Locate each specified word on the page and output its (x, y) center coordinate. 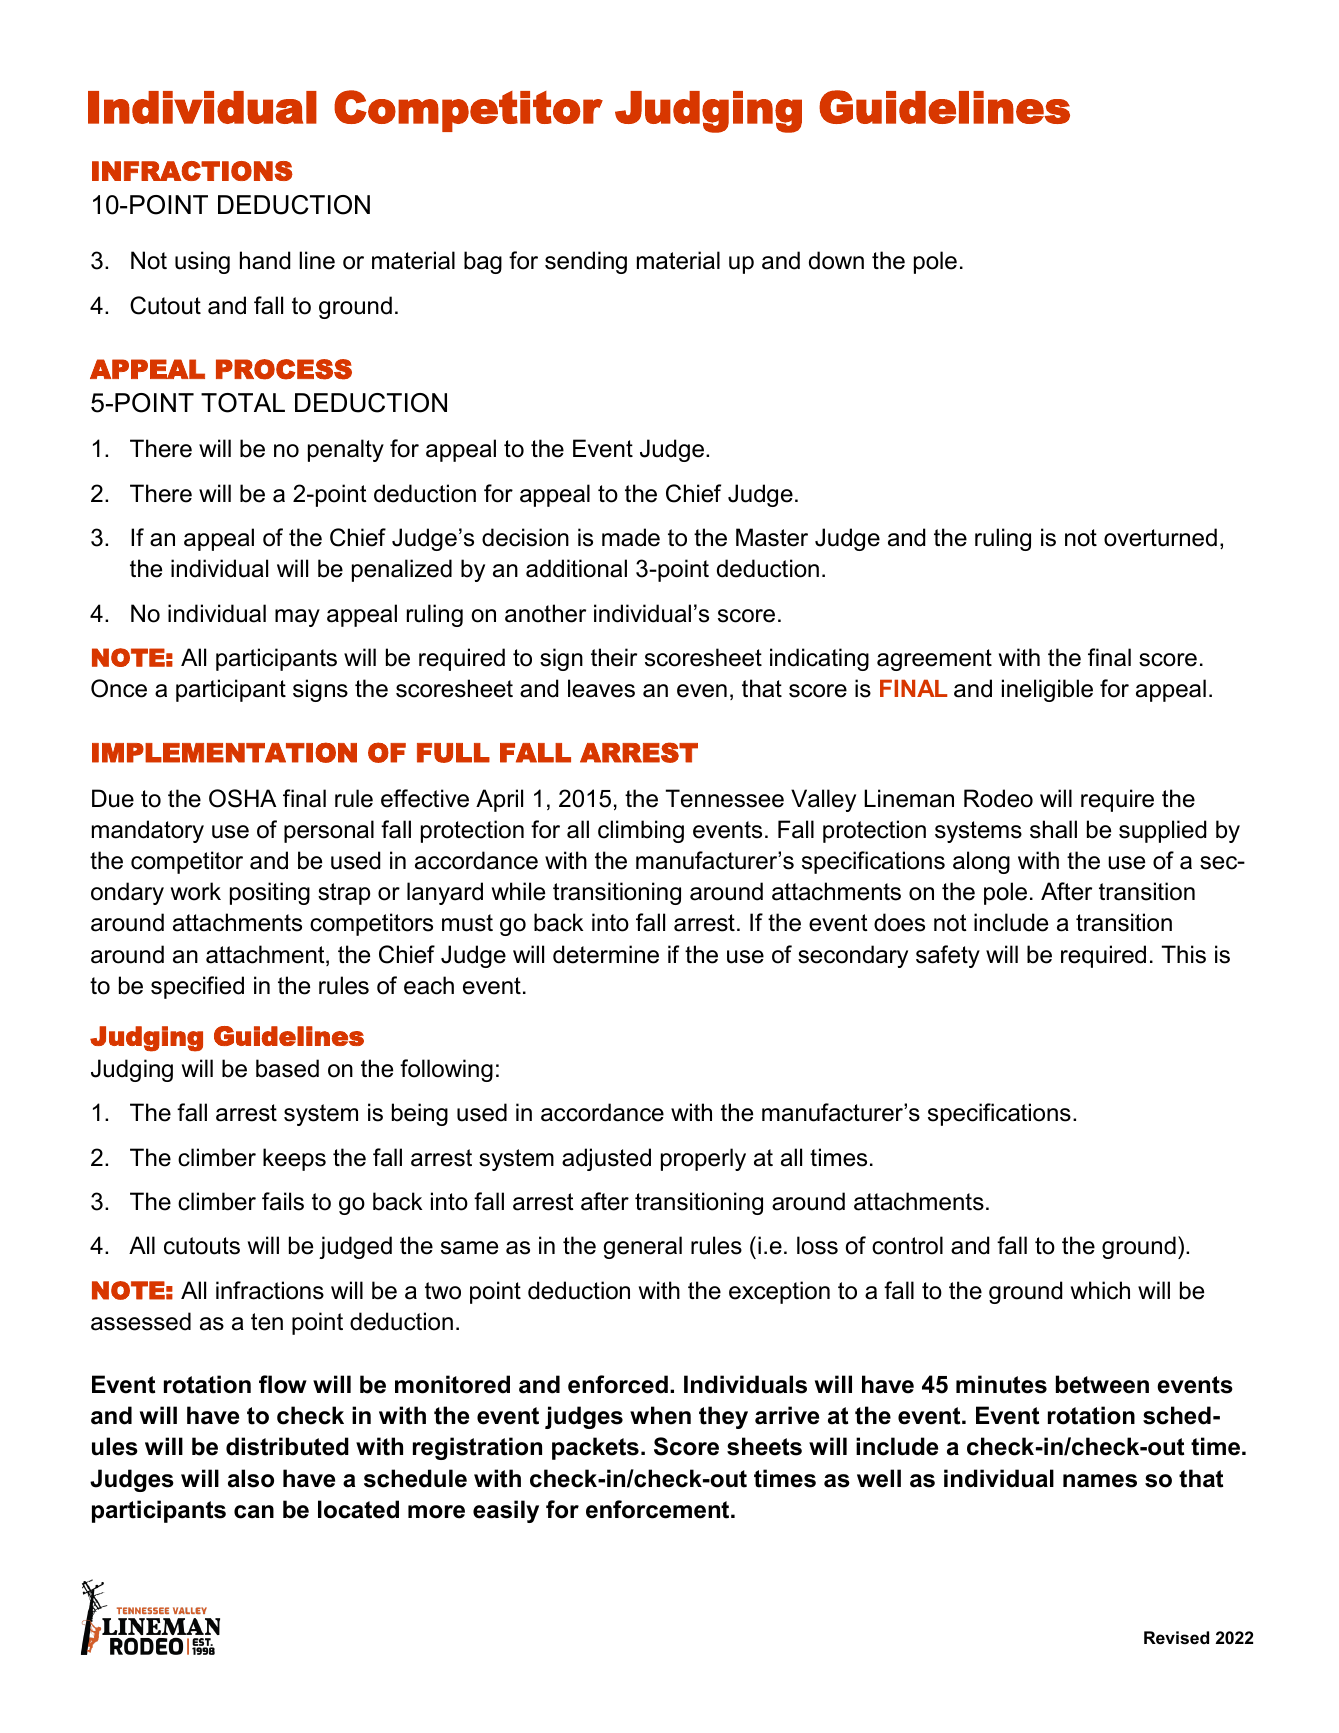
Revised (1176, 1638)
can (254, 1512)
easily (506, 1511)
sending (586, 262)
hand (265, 260)
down (836, 260)
